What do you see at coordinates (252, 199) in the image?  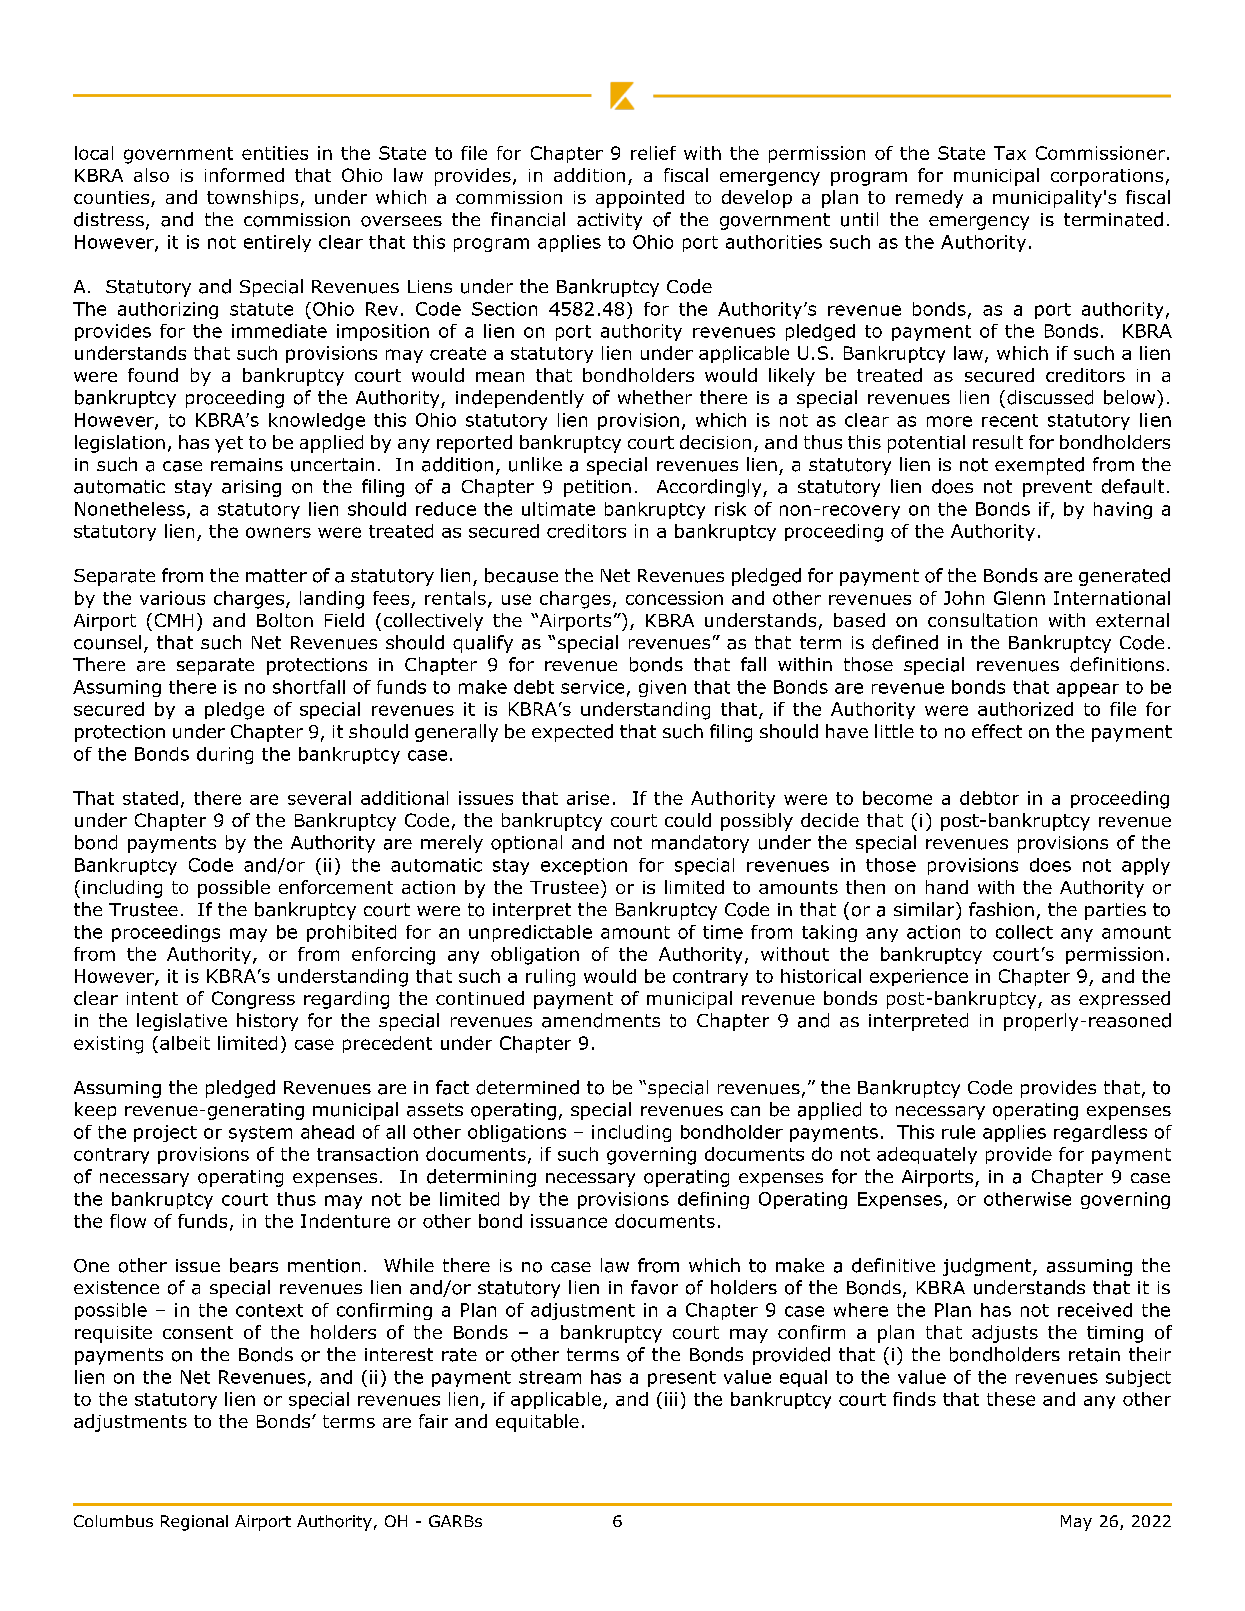 I see `townships` at bounding box center [252, 199].
